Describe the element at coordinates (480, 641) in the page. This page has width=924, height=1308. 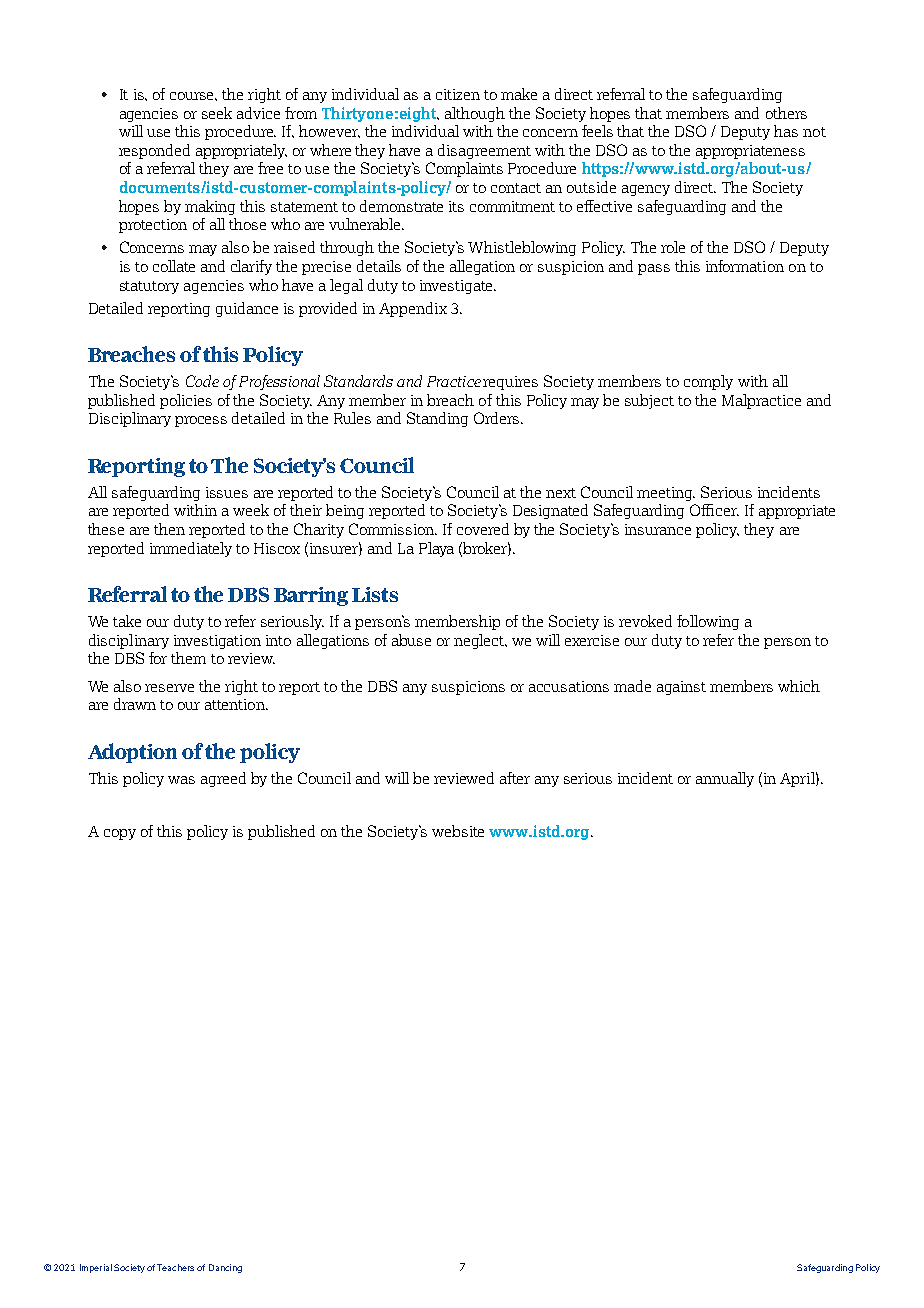
I see `neglect` at that location.
